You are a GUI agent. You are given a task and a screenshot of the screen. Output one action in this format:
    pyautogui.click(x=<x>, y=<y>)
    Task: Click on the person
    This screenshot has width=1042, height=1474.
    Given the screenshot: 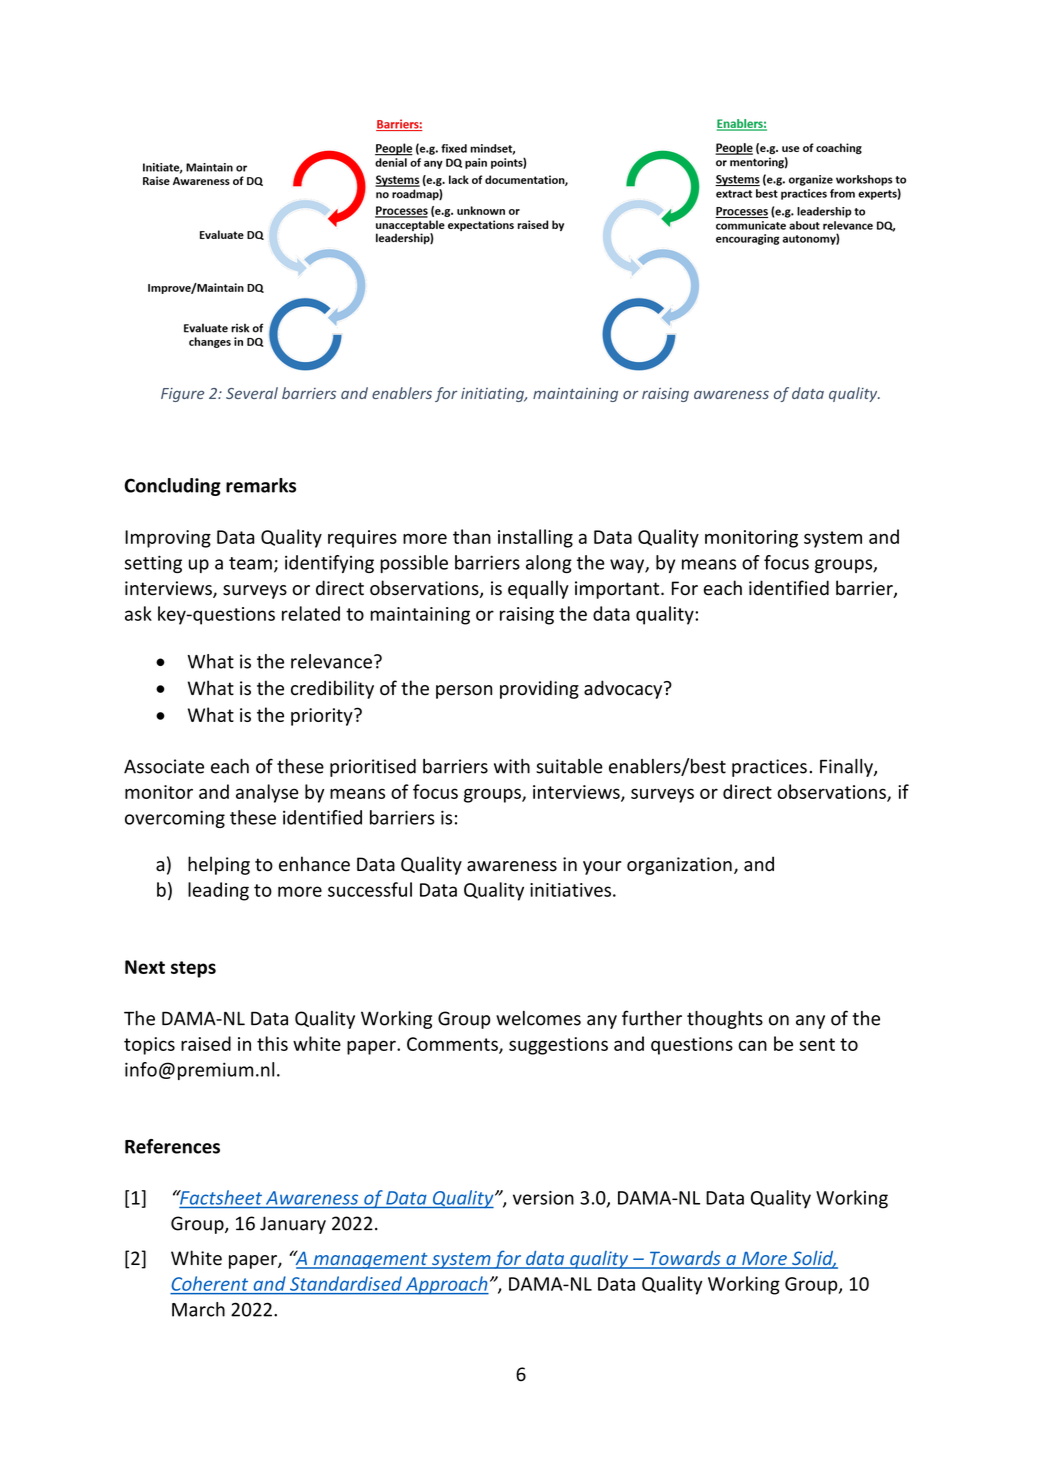 What is the action you would take?
    pyautogui.click(x=464, y=692)
